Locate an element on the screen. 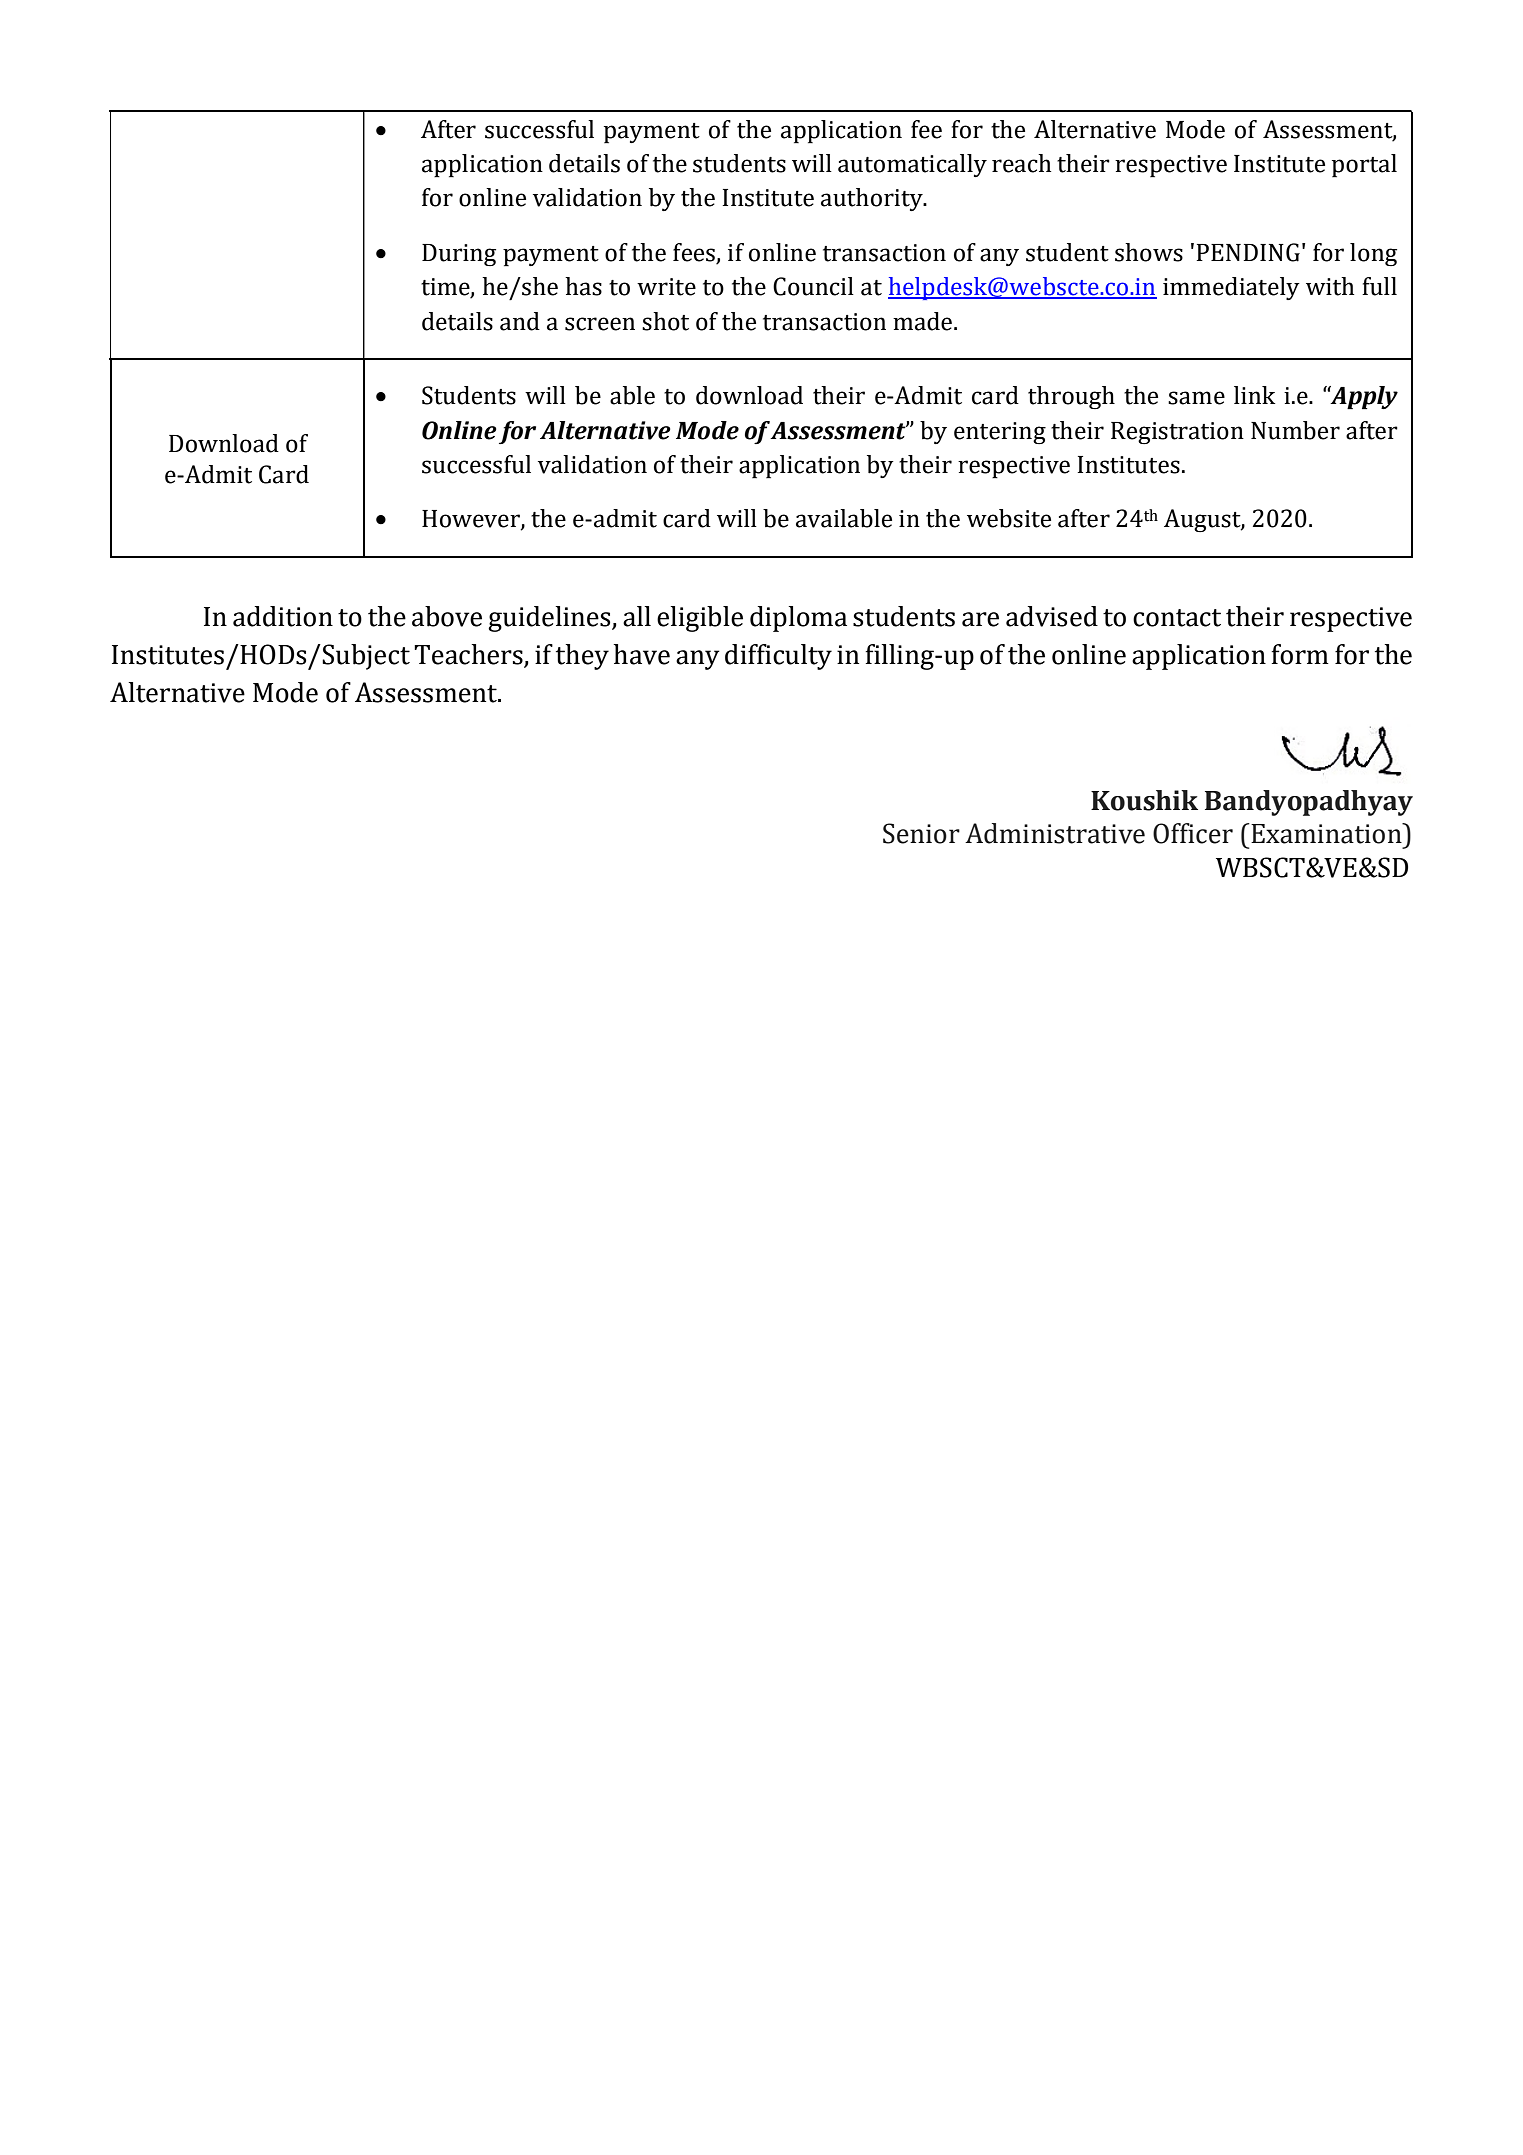  Number is located at coordinates (1295, 430).
